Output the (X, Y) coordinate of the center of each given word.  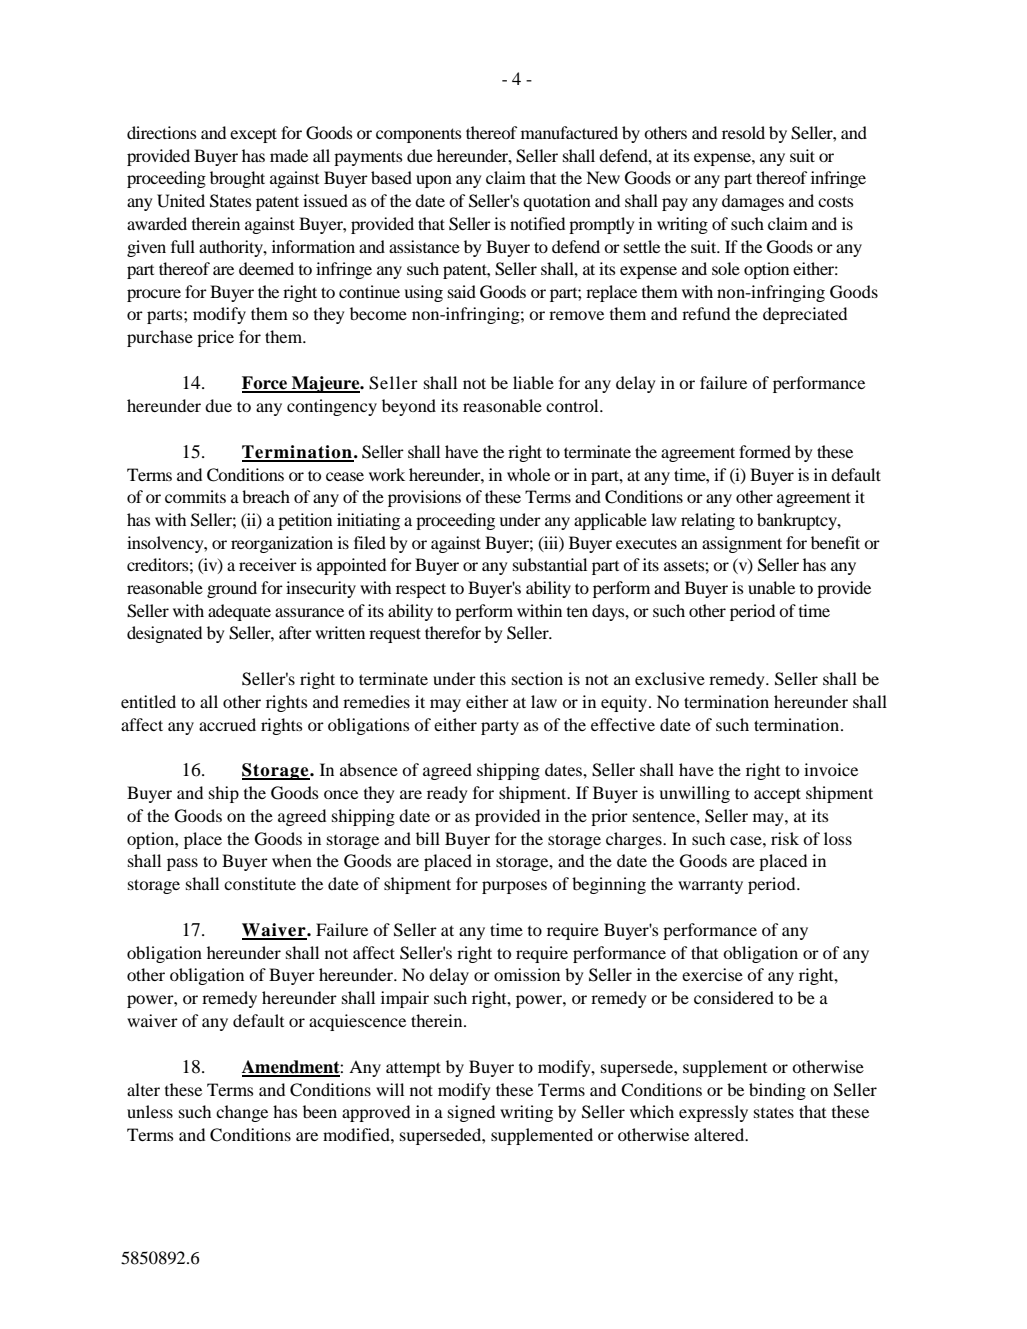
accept (777, 795)
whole (528, 474)
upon (434, 181)
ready (447, 794)
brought (237, 179)
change (242, 1113)
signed (471, 1113)
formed (765, 451)
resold (743, 132)
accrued (227, 724)
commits (195, 496)
